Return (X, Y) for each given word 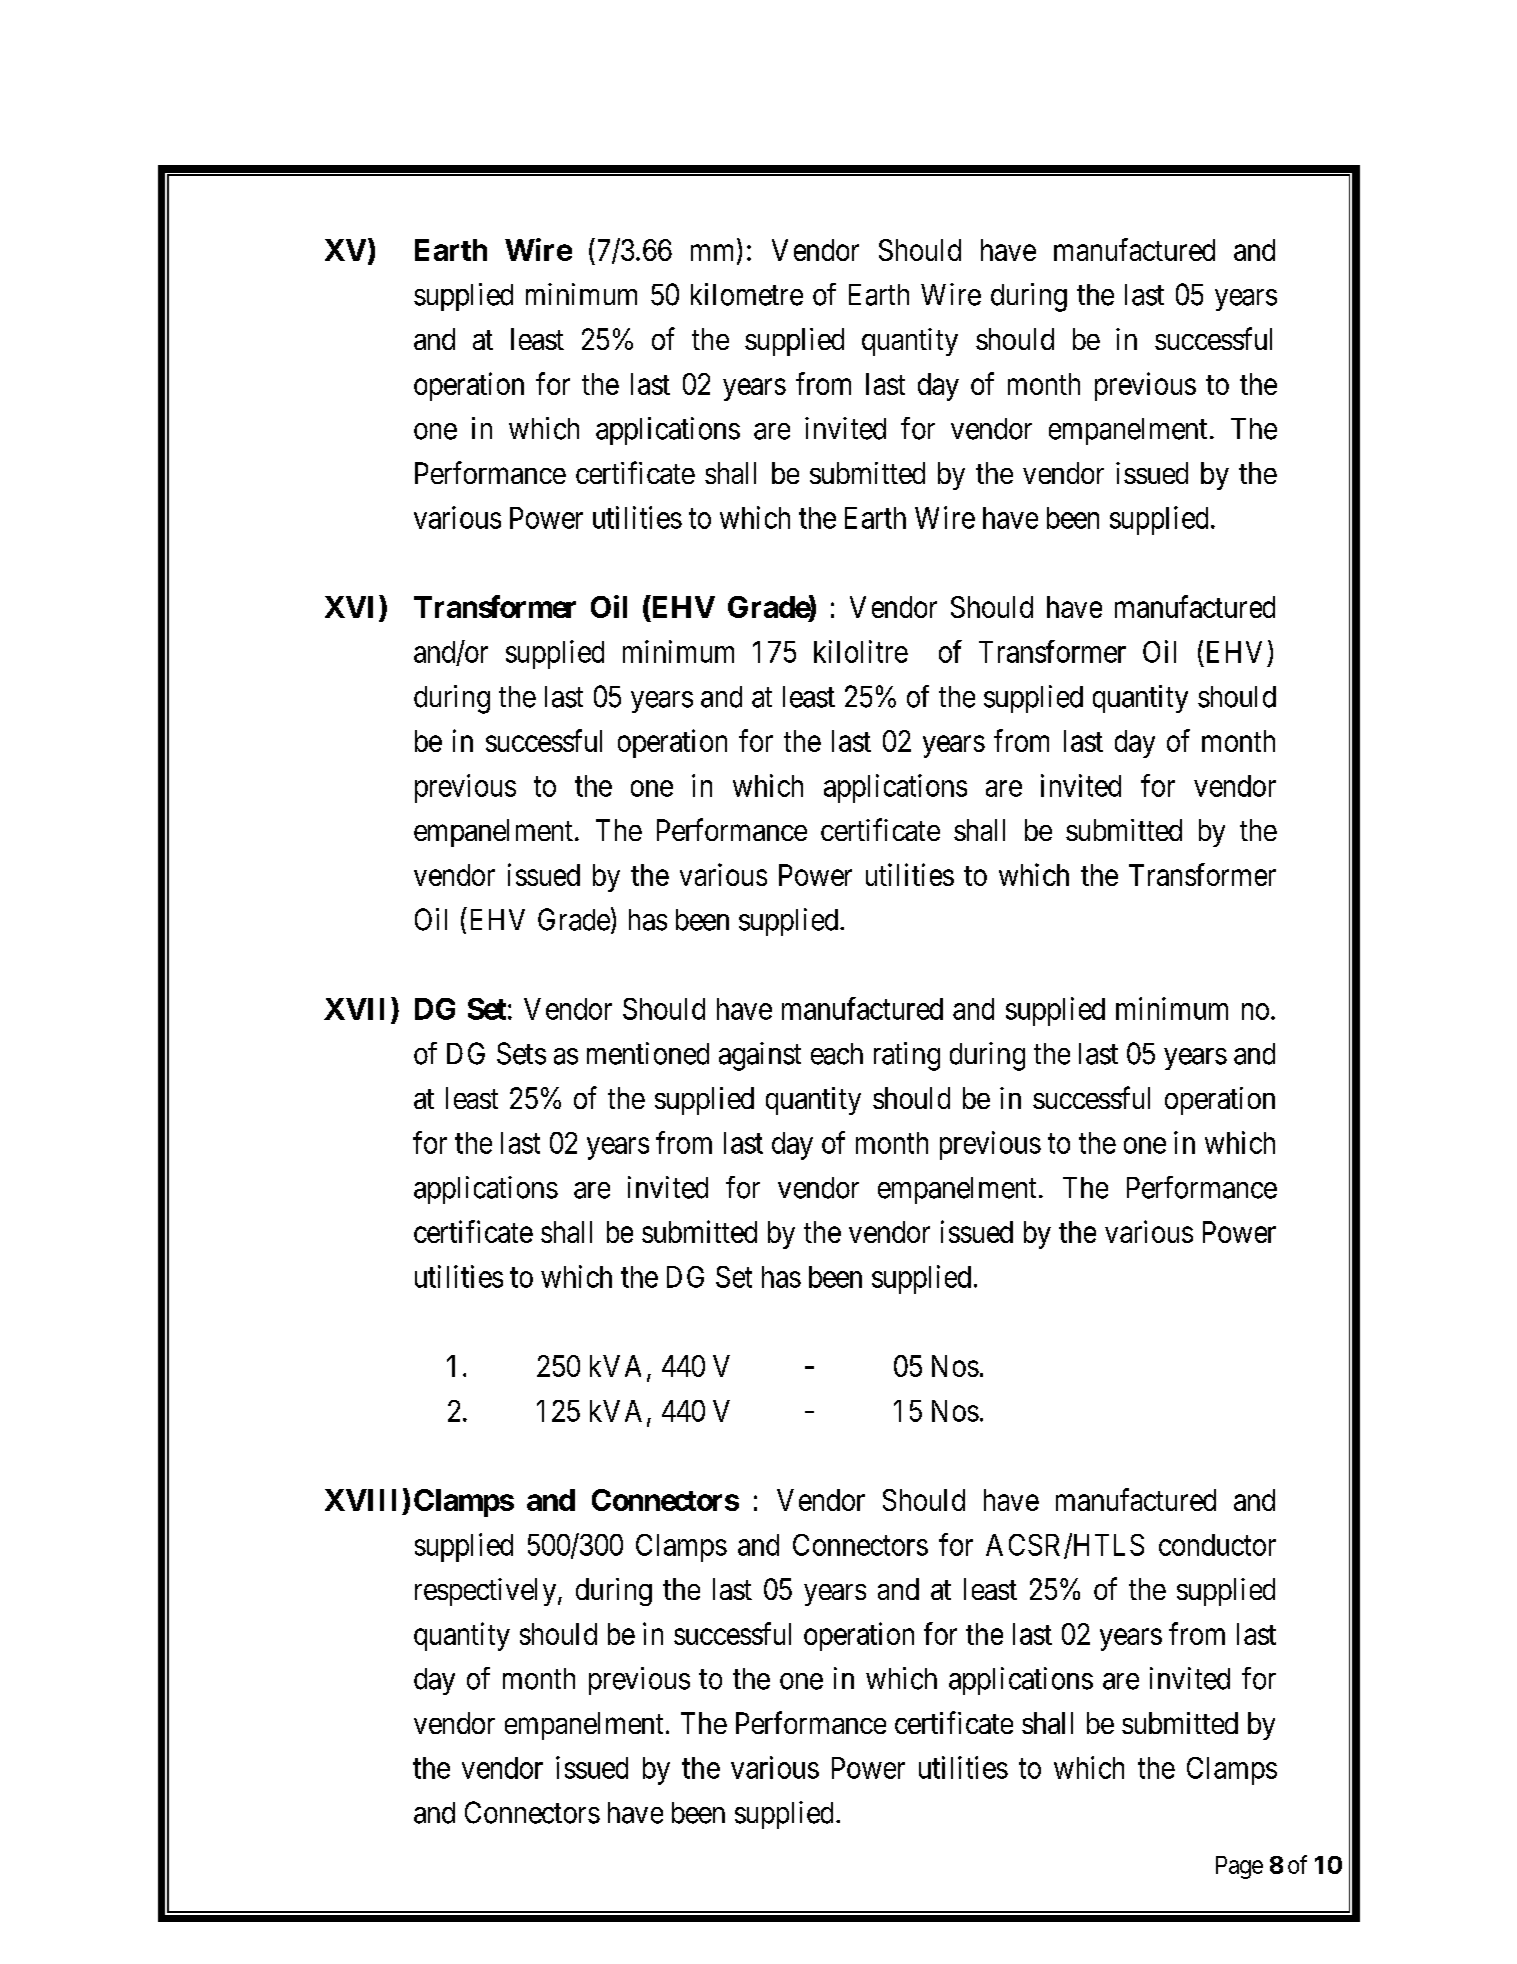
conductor (1217, 1545)
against (760, 1056)
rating (907, 1056)
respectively (487, 1592)
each (837, 1054)
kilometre (747, 294)
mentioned (648, 1053)
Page (1239, 1867)
